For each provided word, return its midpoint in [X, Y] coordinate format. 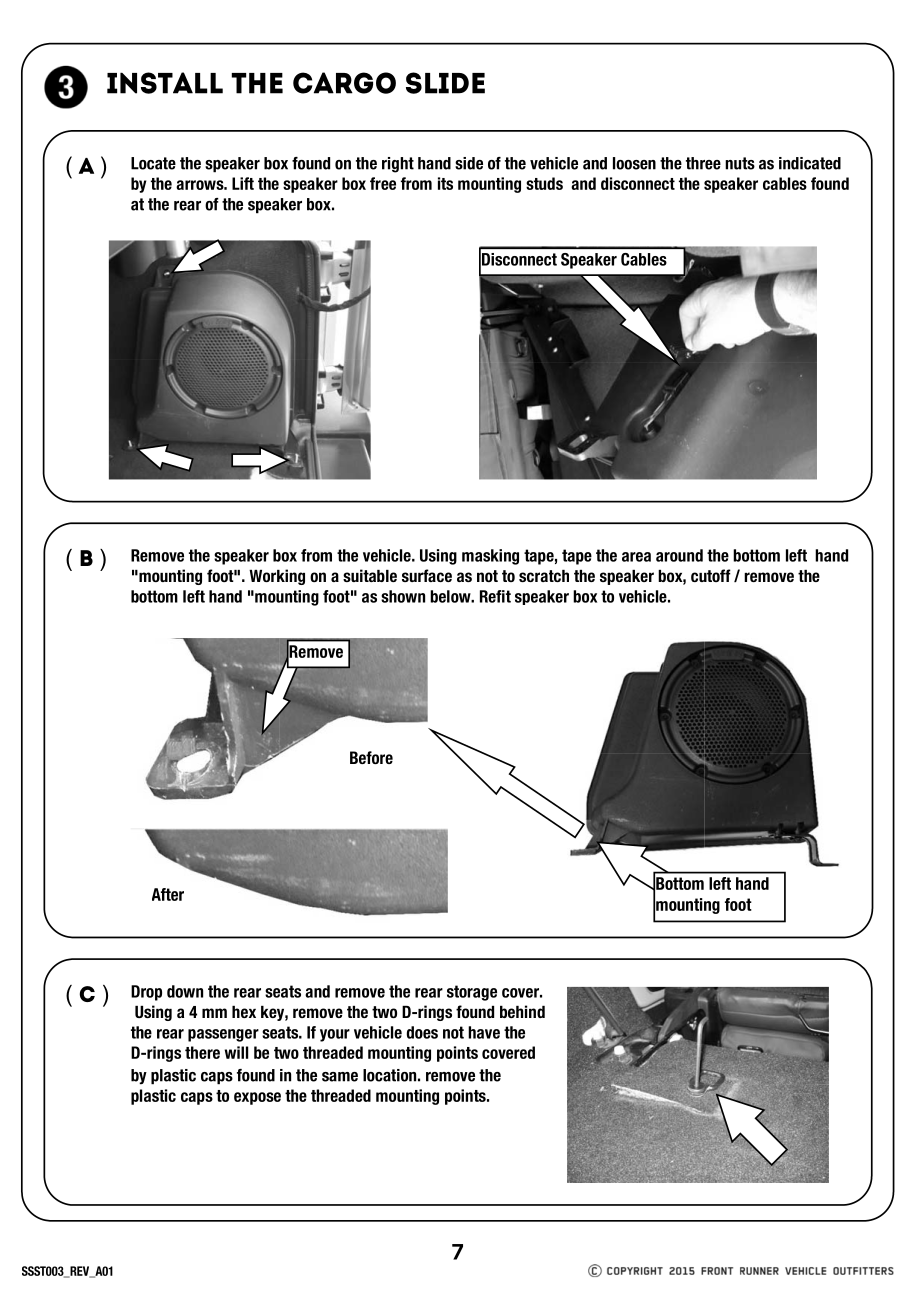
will [236, 1052]
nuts [740, 163]
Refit [495, 596]
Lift [243, 183]
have [484, 1032]
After [168, 894]
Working [277, 577]
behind [522, 1011]
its [445, 183]
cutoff [711, 575]
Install [165, 83]
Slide [445, 83]
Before [371, 757]
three [703, 163]
